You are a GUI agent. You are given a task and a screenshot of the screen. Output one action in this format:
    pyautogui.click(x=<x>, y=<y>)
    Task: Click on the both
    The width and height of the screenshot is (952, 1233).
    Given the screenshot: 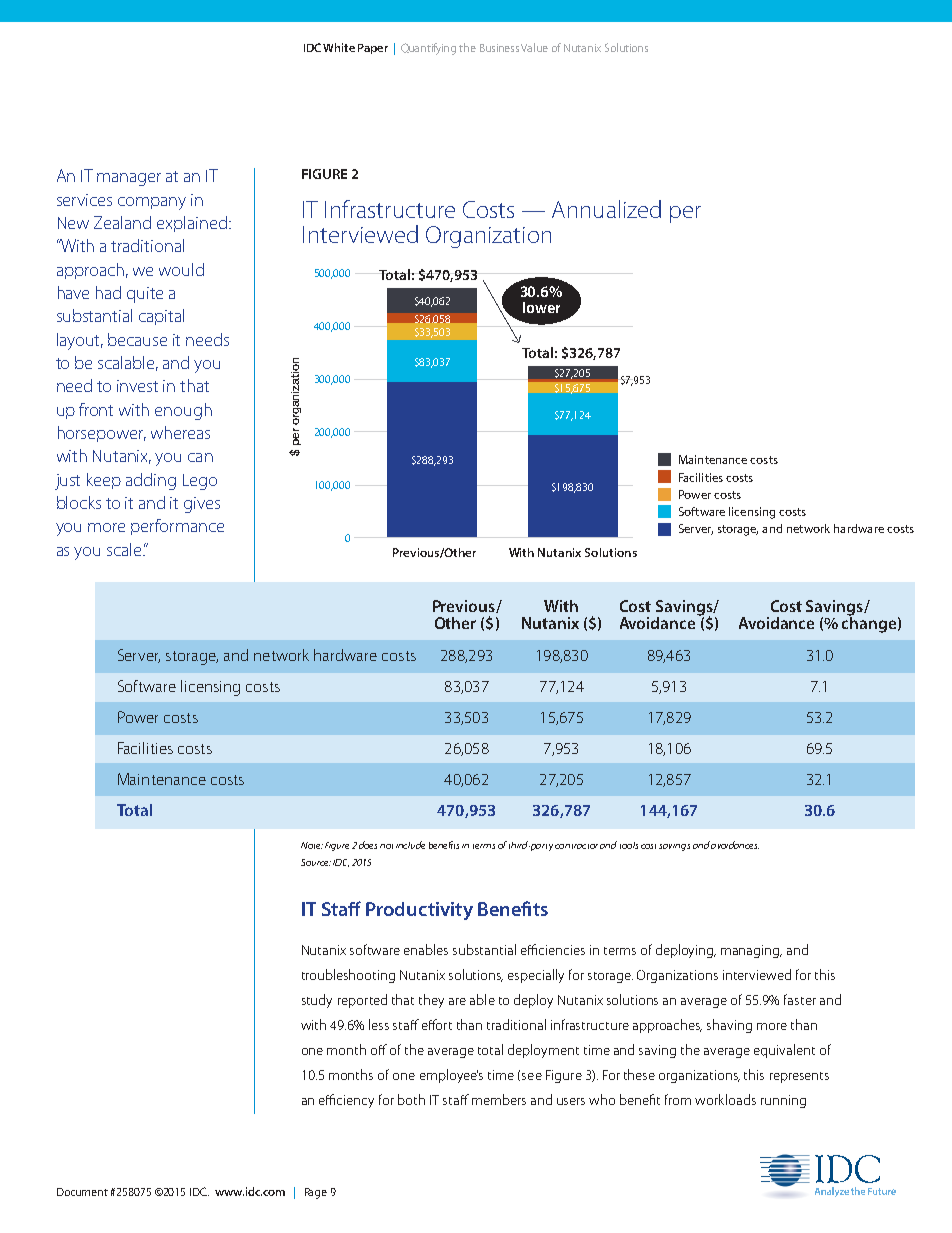 What is the action you would take?
    pyautogui.click(x=411, y=1099)
